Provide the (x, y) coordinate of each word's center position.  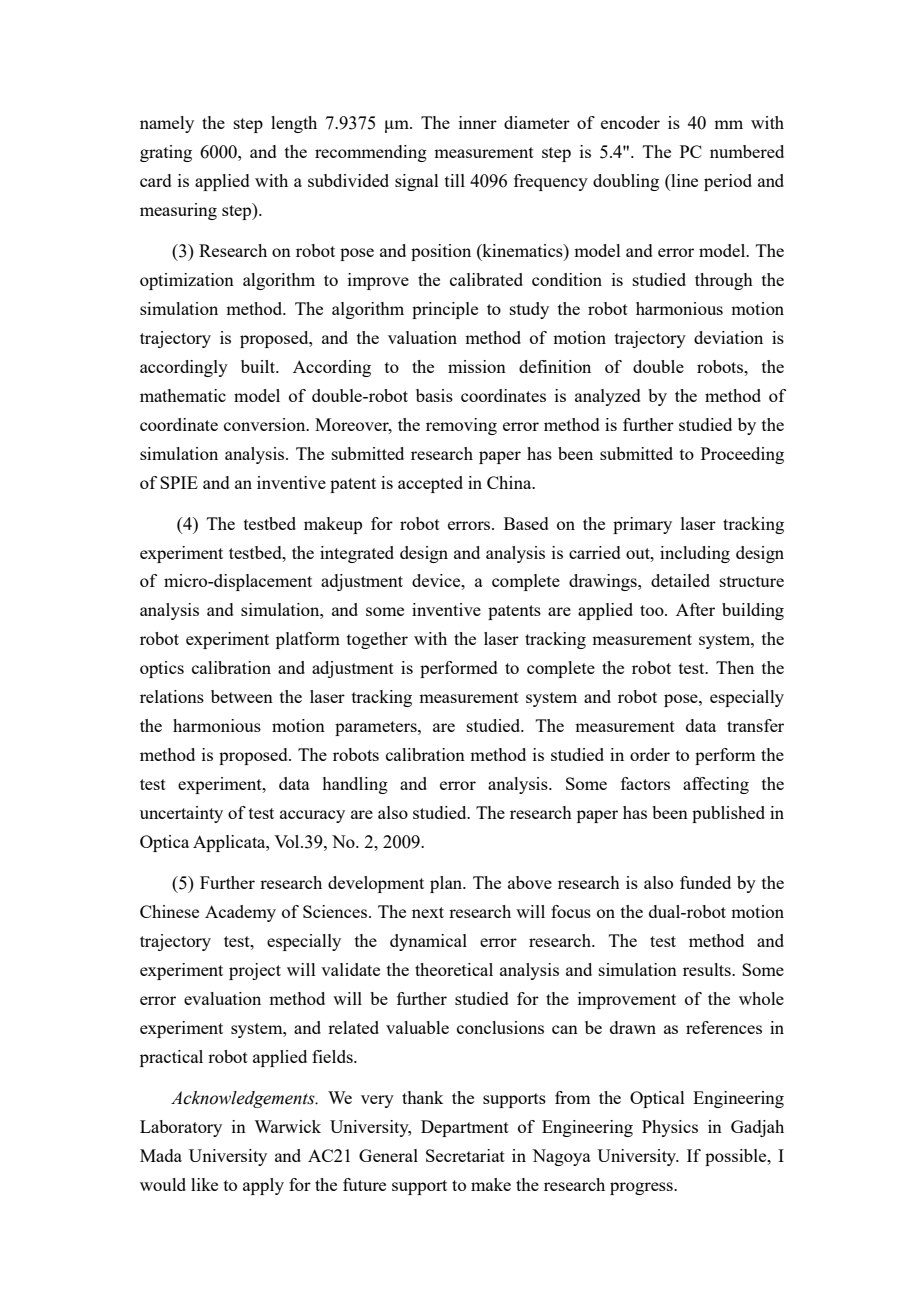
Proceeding (742, 455)
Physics (670, 1128)
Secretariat (465, 1155)
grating (166, 153)
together (377, 640)
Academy (240, 913)
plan (447, 884)
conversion (266, 424)
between (242, 696)
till (455, 180)
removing (461, 426)
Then (735, 667)
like (204, 1184)
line (683, 182)
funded (705, 882)
